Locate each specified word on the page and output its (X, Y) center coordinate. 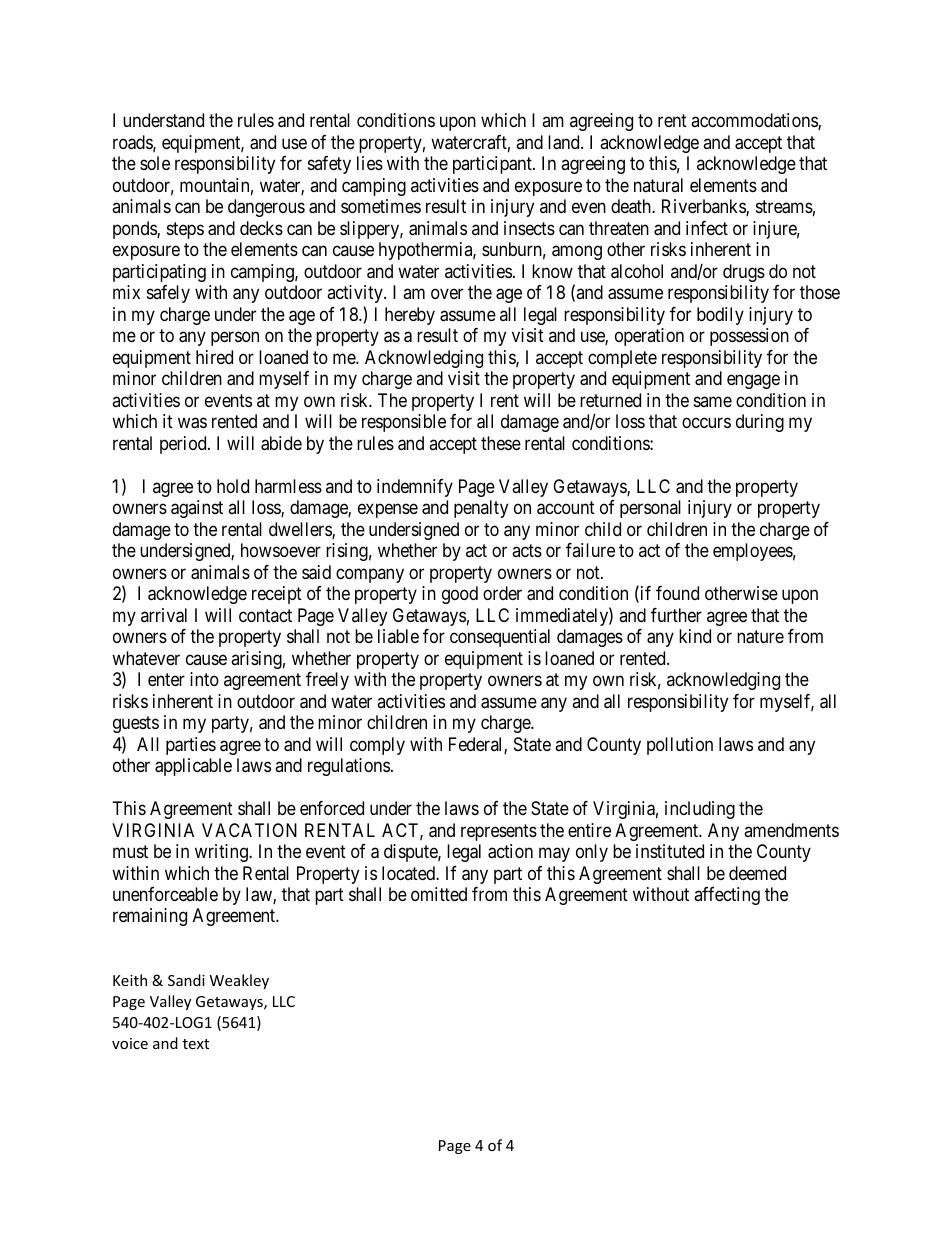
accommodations (755, 121)
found (677, 593)
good (460, 595)
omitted (439, 894)
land (565, 142)
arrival (164, 615)
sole (155, 163)
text (196, 1044)
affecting (727, 896)
